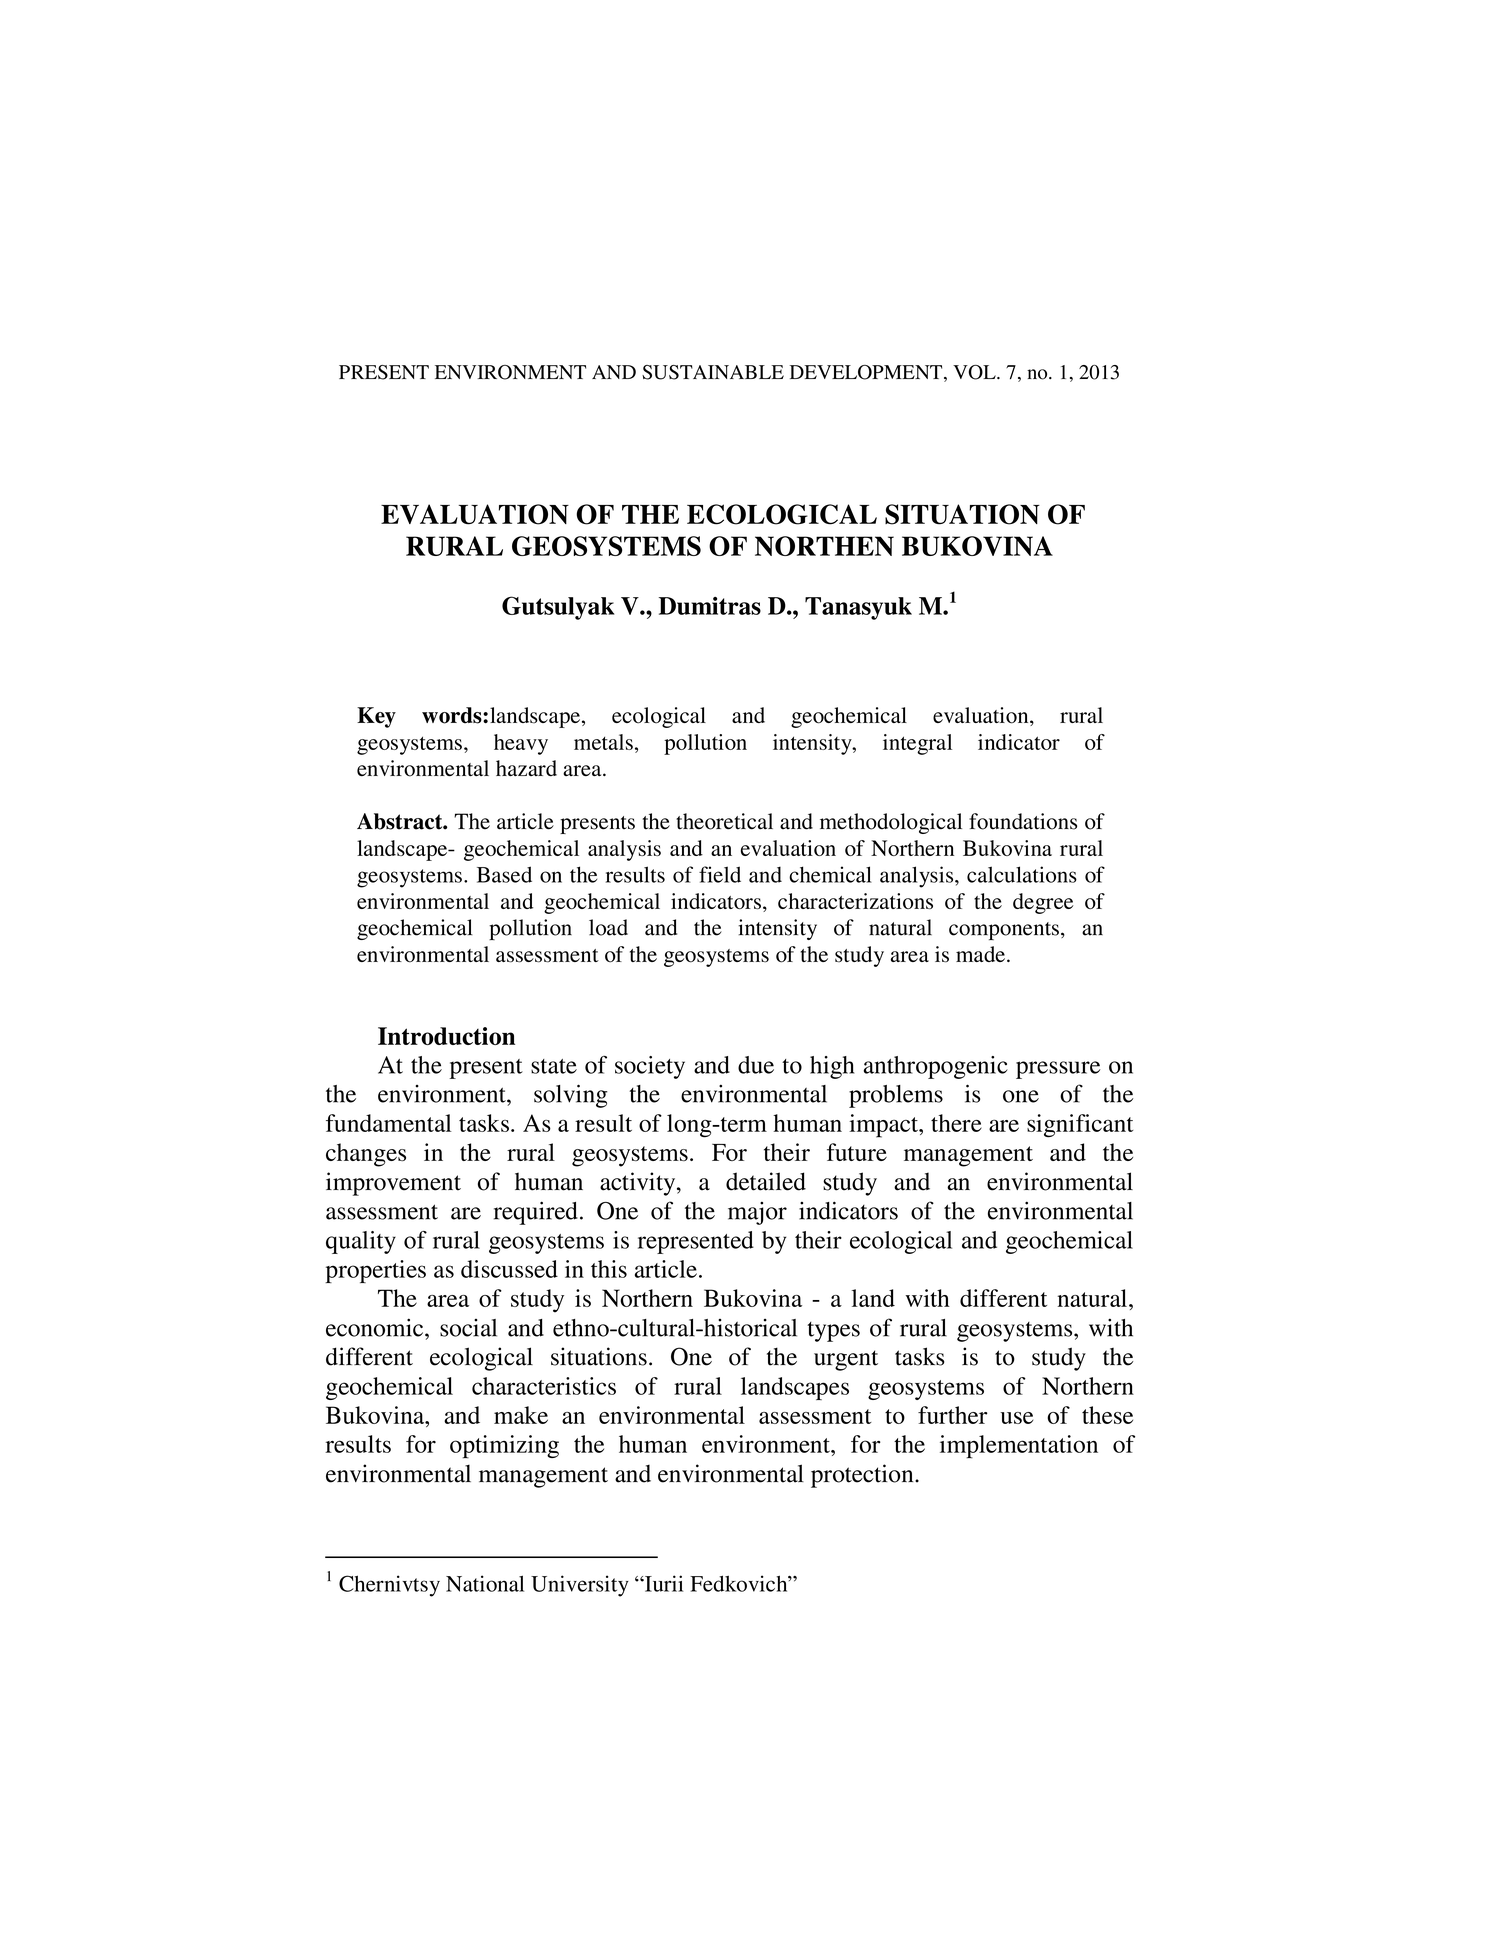 The image size is (1503, 1945). Describe the element at coordinates (756, 1065) in the screenshot. I see `due` at that location.
